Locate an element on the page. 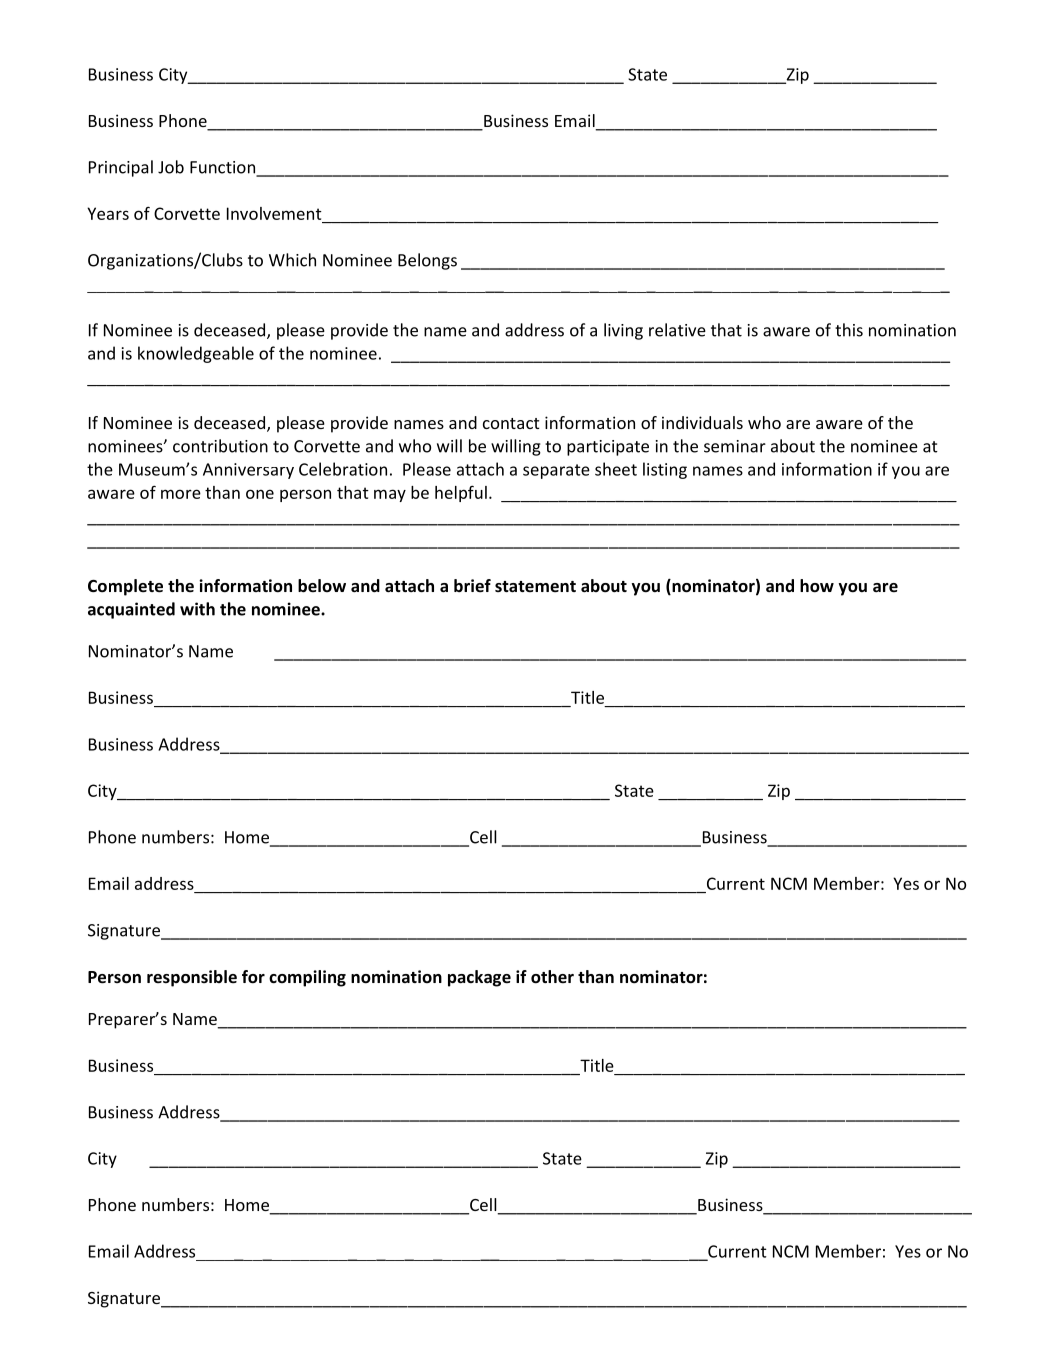  package is located at coordinates (479, 978).
